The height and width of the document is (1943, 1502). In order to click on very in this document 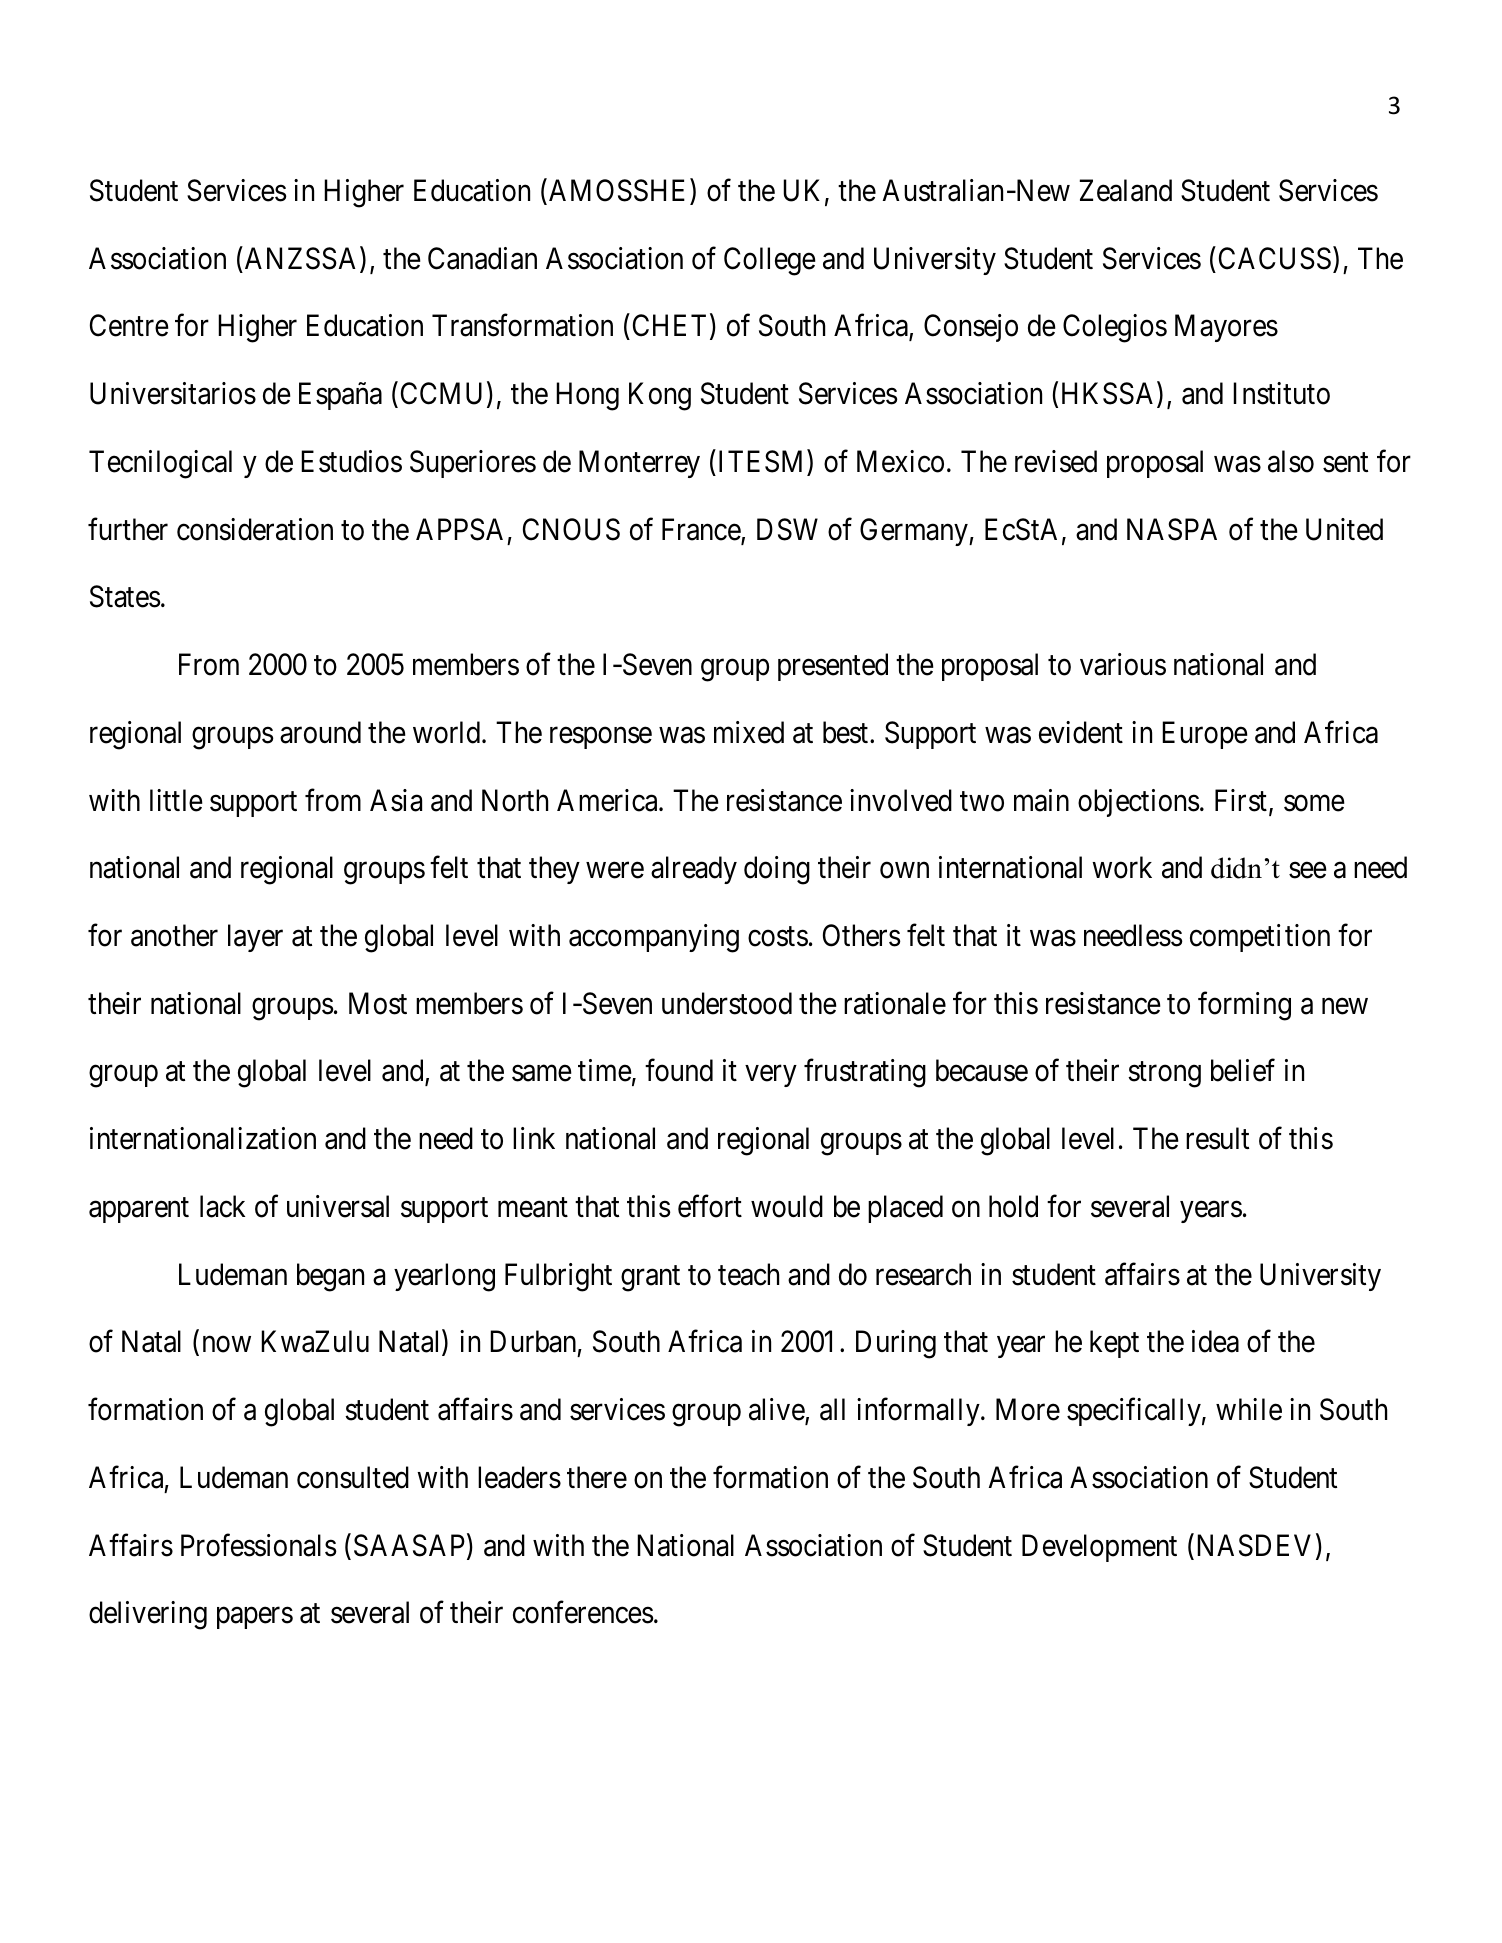, I will do `click(771, 1076)`.
